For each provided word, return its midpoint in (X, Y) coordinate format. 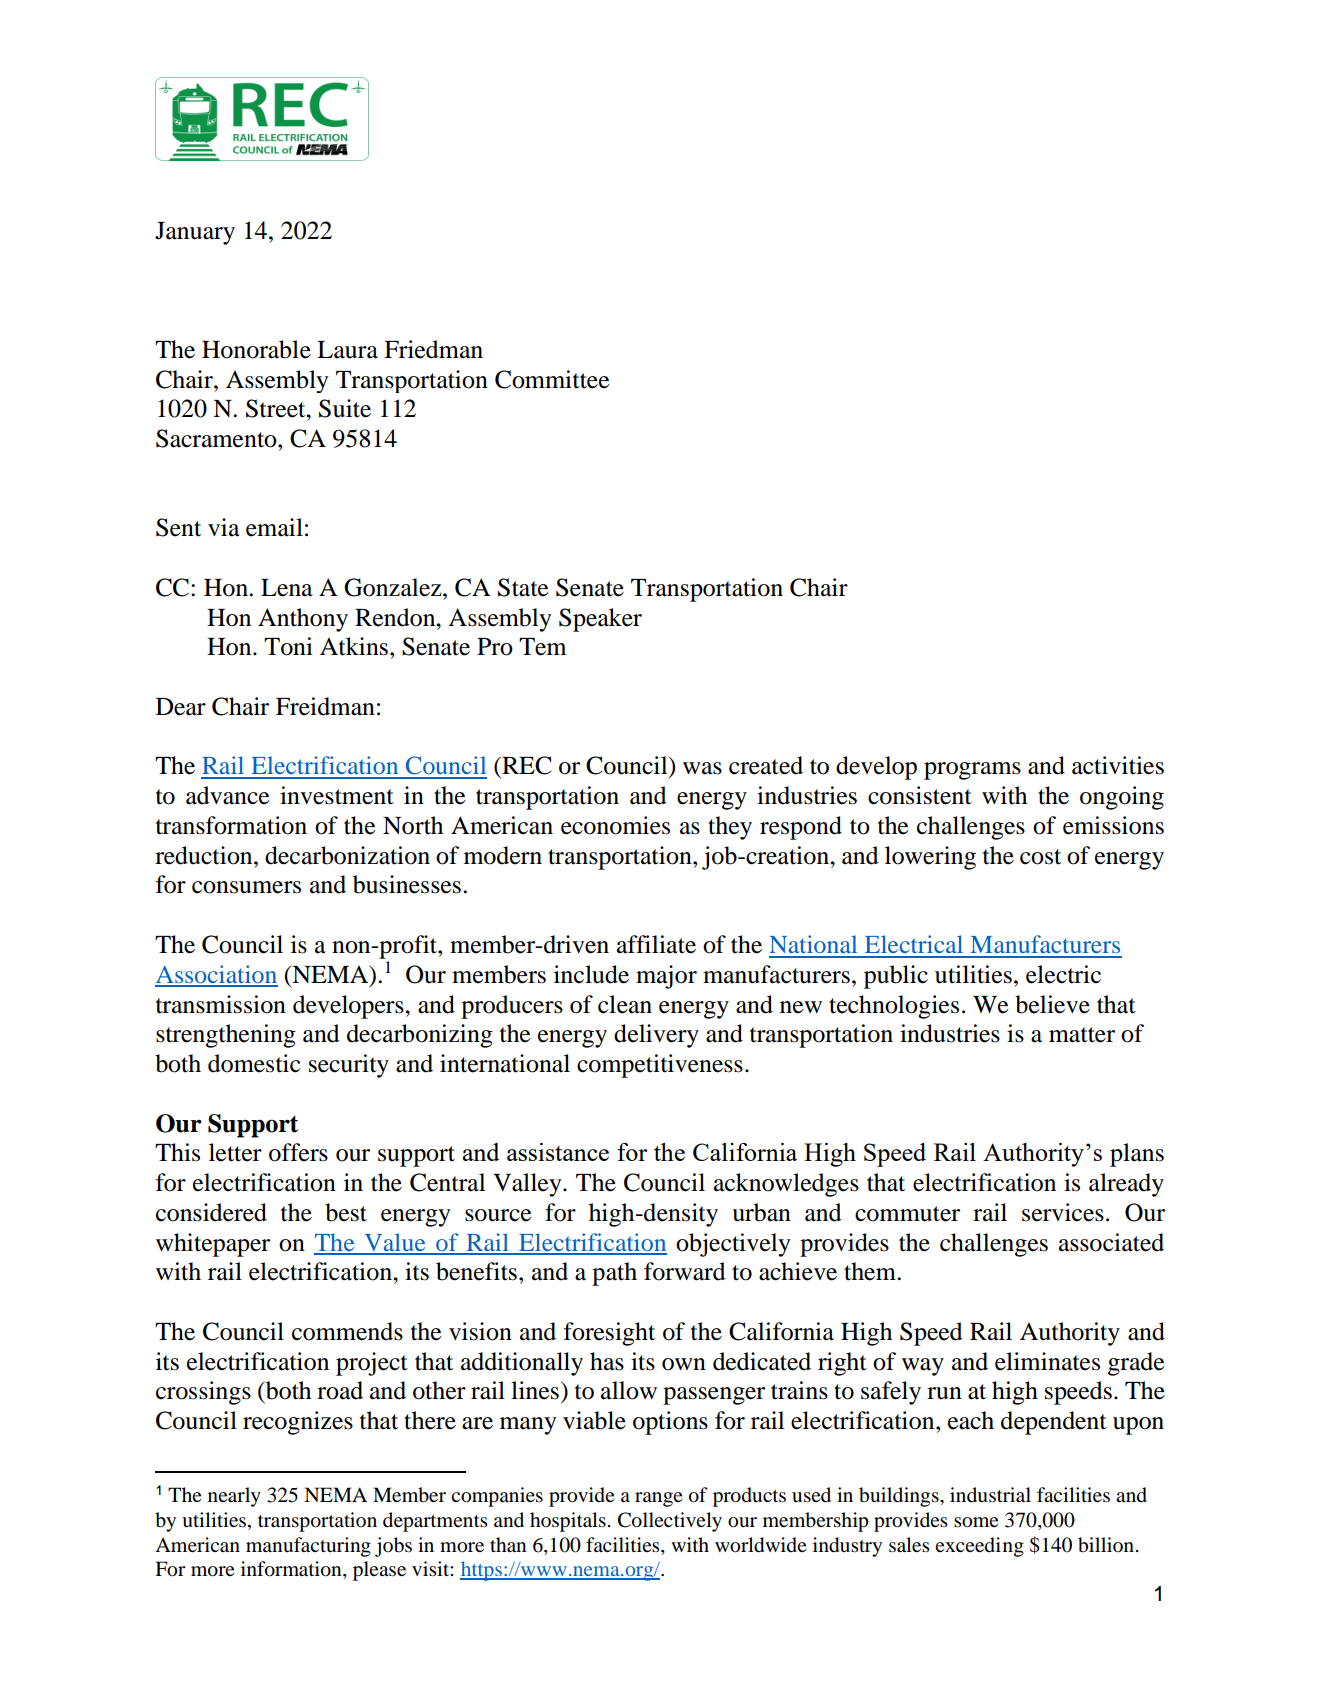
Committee (552, 379)
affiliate (656, 944)
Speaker (600, 620)
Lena (287, 588)
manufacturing (308, 1547)
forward (685, 1271)
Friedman (433, 349)
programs (972, 771)
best (346, 1212)
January (195, 233)
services (1063, 1212)
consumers (246, 887)
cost (1040, 857)
